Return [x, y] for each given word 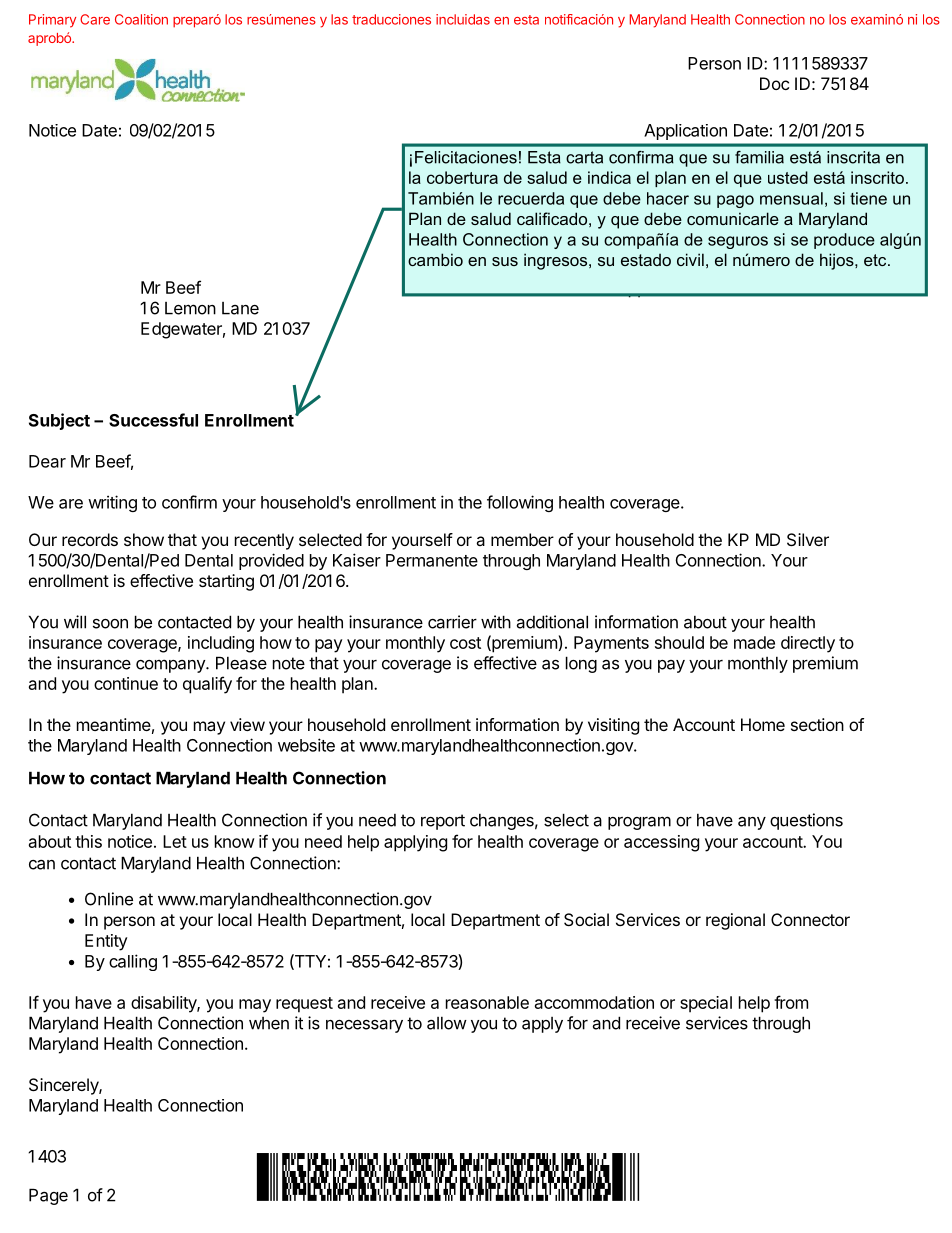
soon [110, 624]
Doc [774, 83]
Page [48, 1196]
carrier [452, 622]
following [520, 503]
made [754, 642]
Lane [240, 308]
